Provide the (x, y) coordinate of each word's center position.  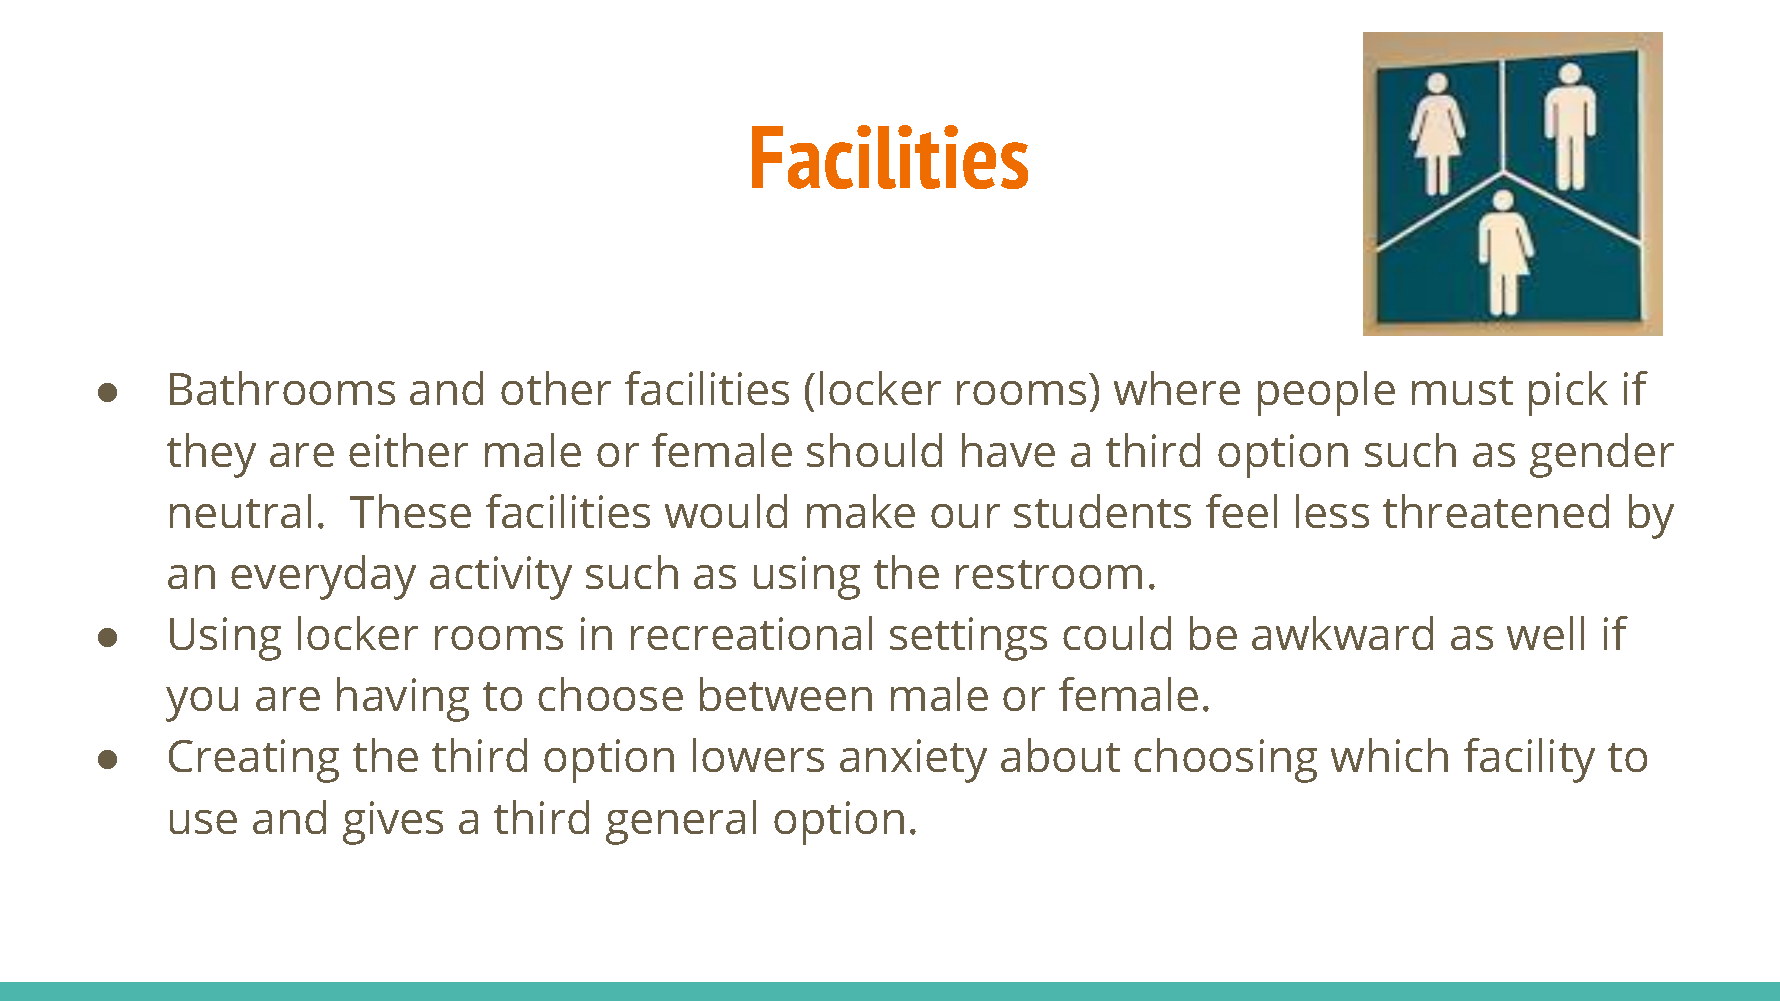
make (861, 511)
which (1389, 755)
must (1462, 390)
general (681, 822)
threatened (1496, 511)
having (403, 699)
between (786, 694)
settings (968, 639)
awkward (1342, 633)
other (556, 388)
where (1177, 388)
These (410, 511)
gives (393, 823)
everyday (323, 577)
